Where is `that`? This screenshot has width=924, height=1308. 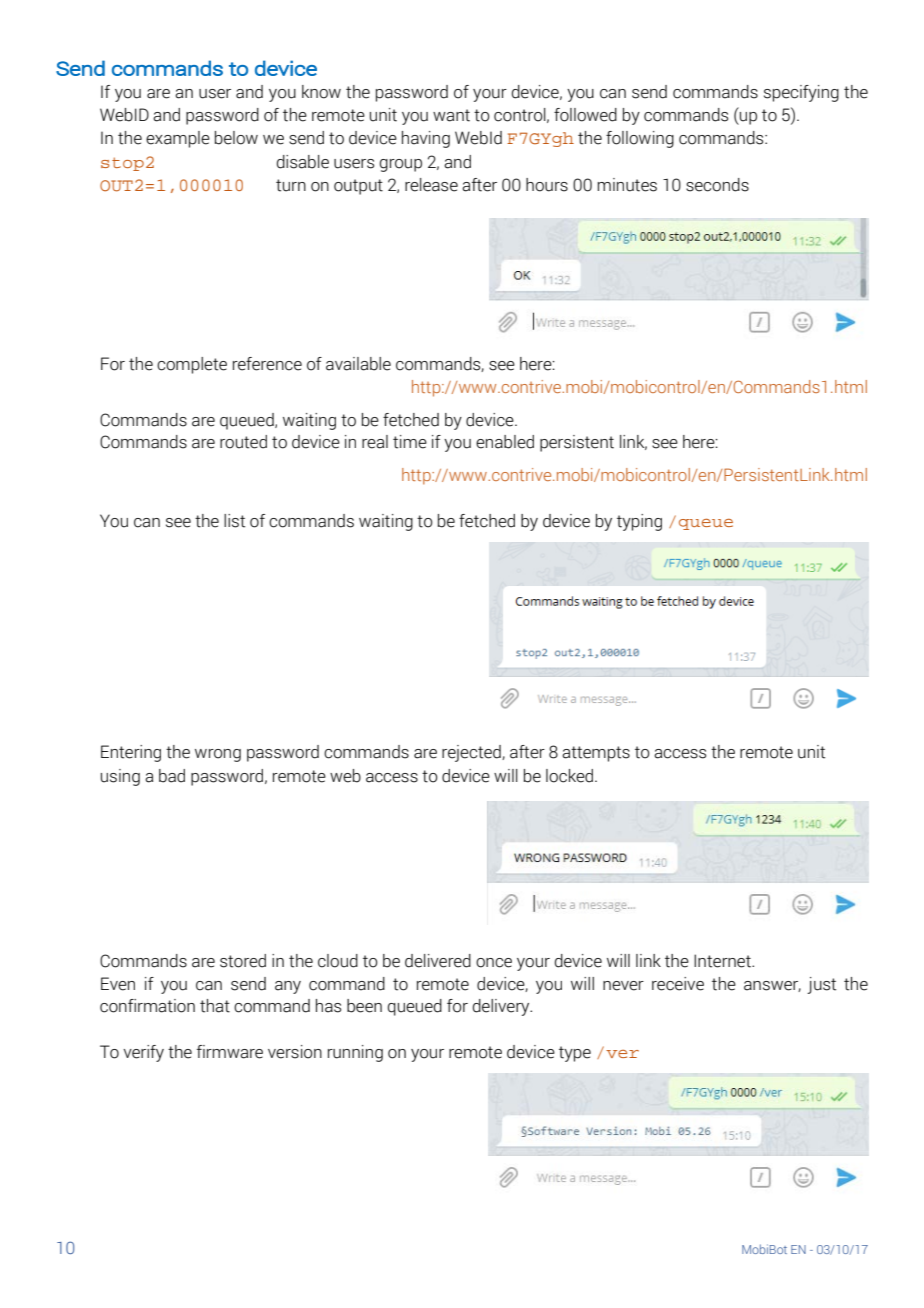 that is located at coordinates (215, 1006).
